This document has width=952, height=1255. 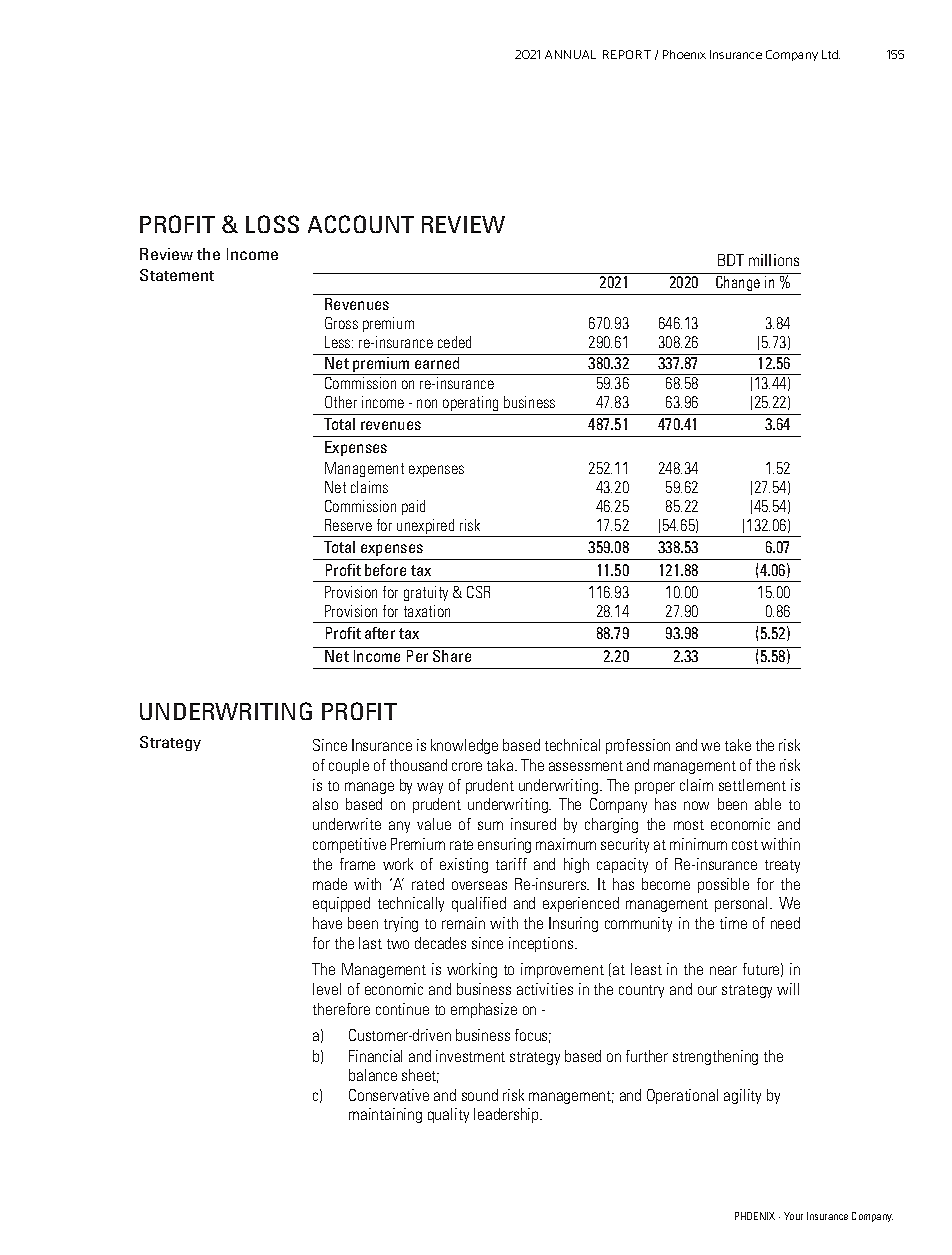 I want to click on CSR, so click(x=478, y=592).
